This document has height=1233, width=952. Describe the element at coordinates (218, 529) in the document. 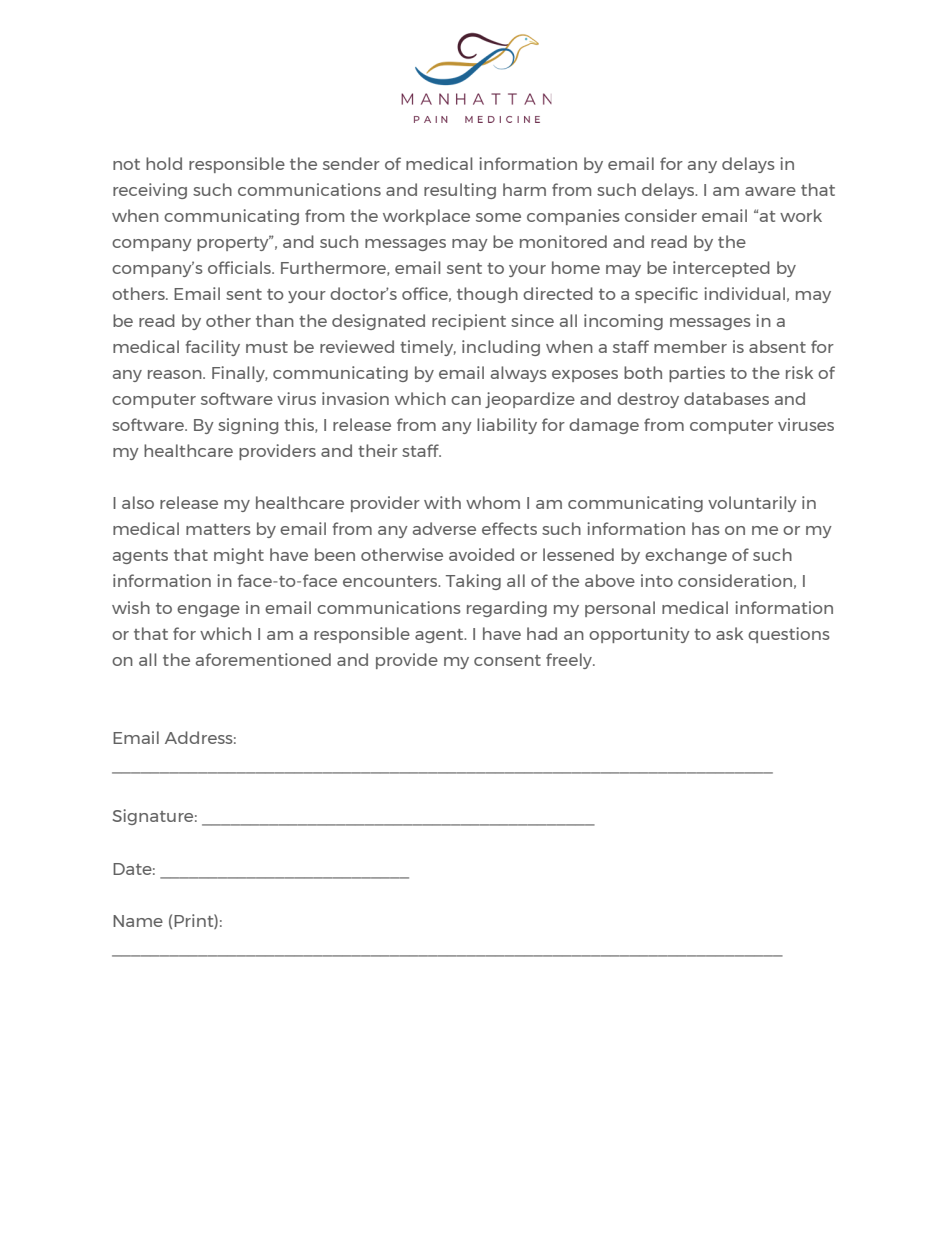

I see `matters` at that location.
